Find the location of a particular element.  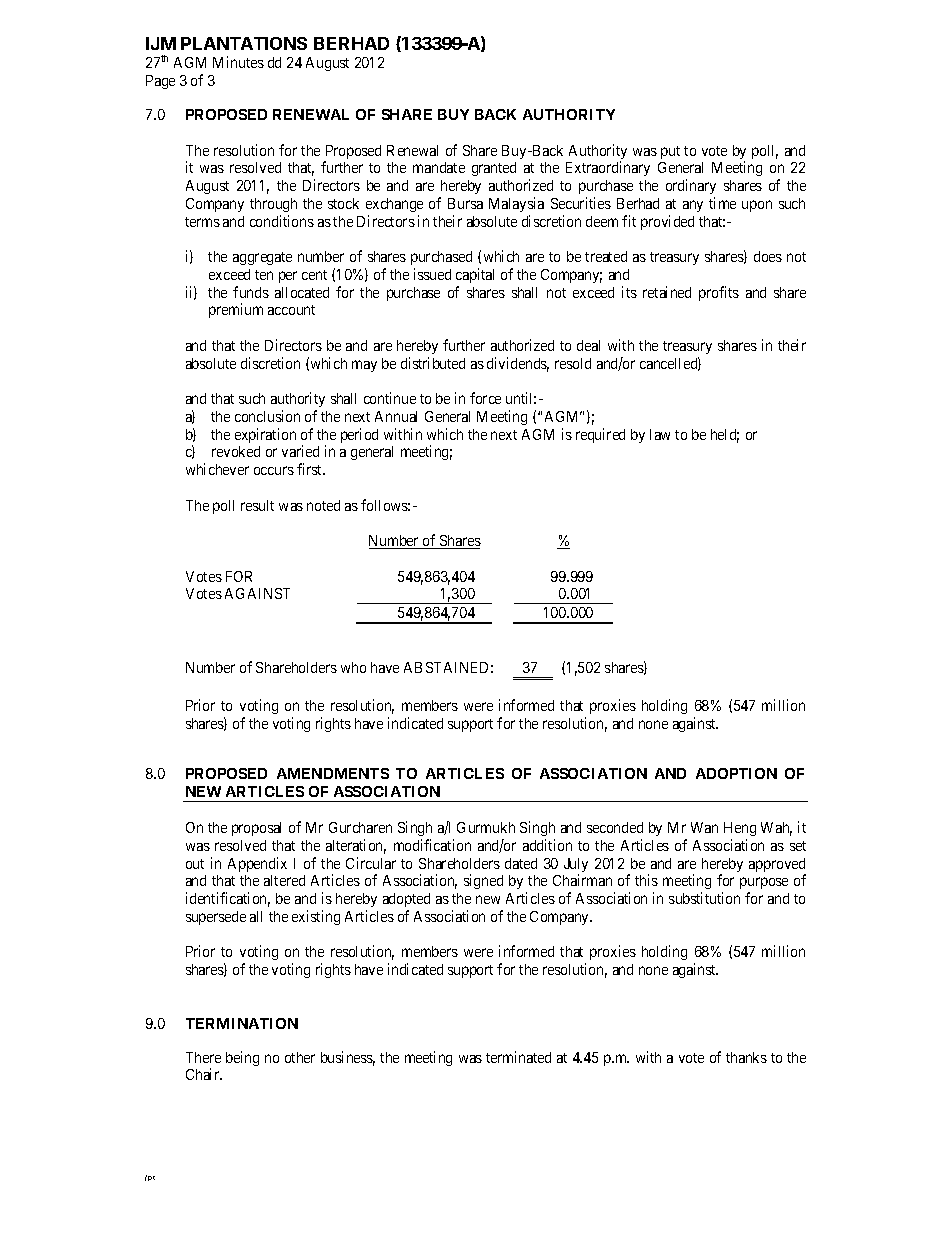

put is located at coordinates (670, 152).
